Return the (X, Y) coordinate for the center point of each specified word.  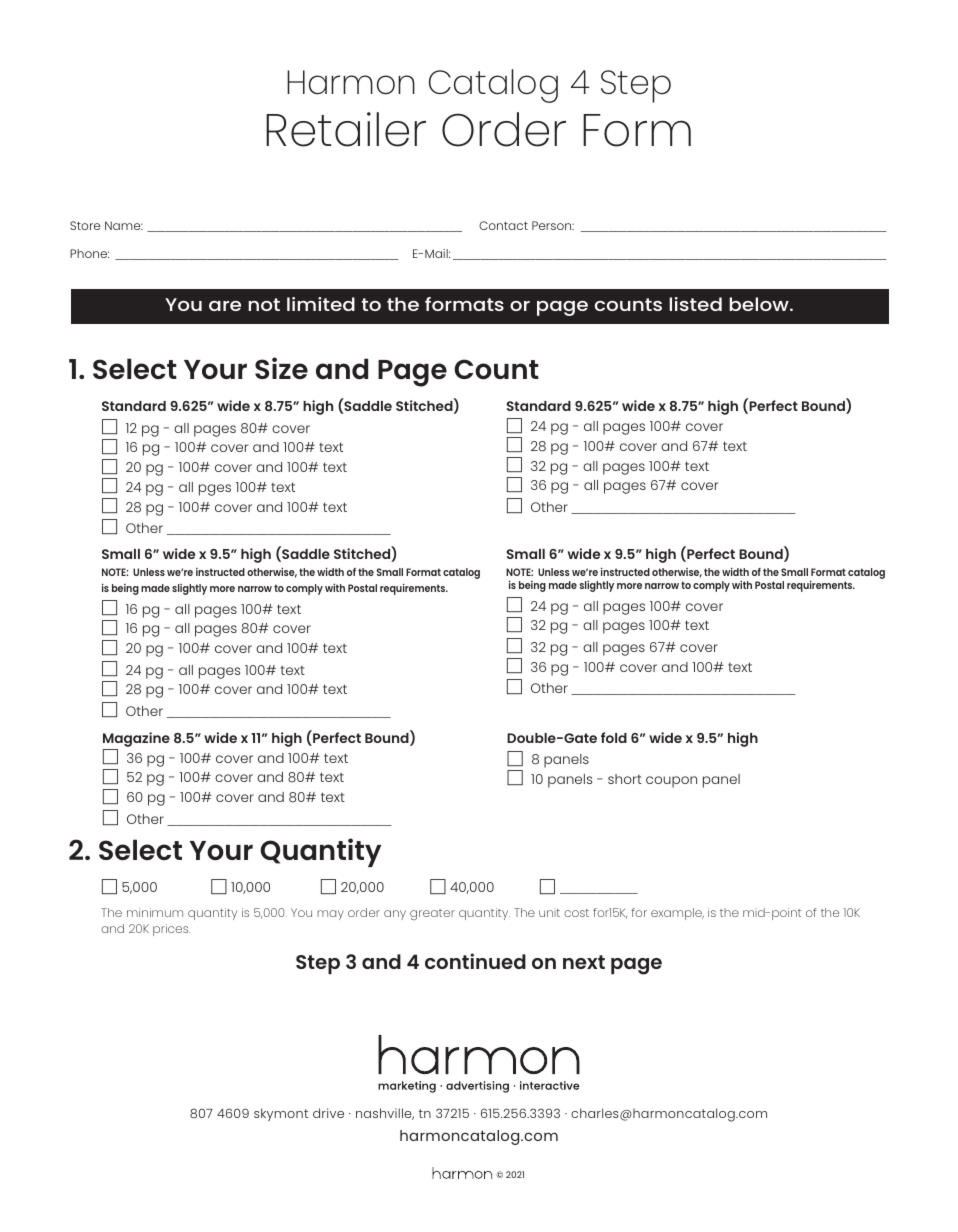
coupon (671, 782)
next (584, 962)
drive (328, 1113)
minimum (155, 912)
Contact (503, 225)
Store (85, 225)
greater (432, 914)
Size (281, 368)
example (677, 914)
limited (321, 304)
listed (695, 304)
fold (614, 737)
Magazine (136, 741)
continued (475, 961)
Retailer (346, 129)
